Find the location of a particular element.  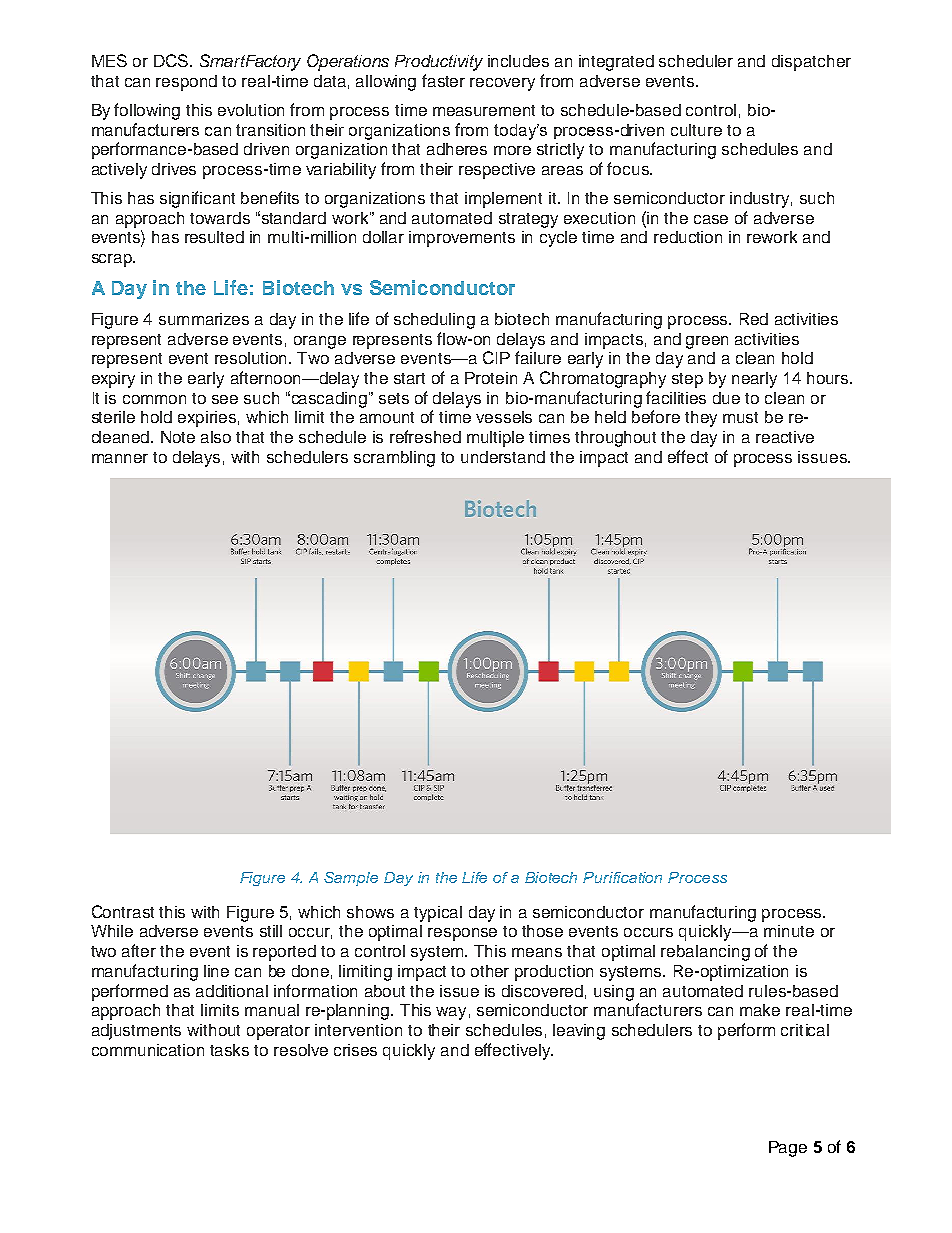

reactive is located at coordinates (785, 437).
